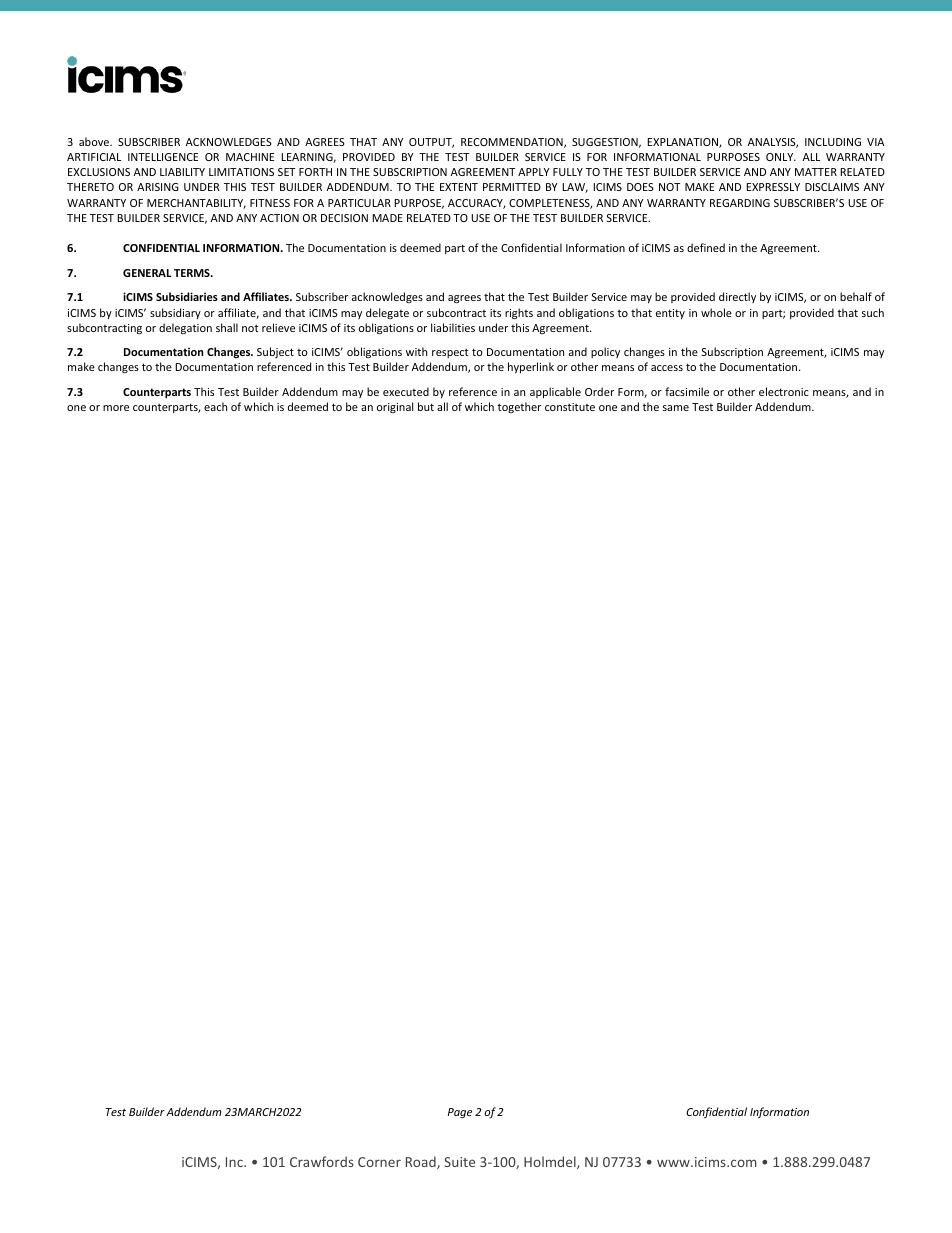  I want to click on more, so click(116, 408).
